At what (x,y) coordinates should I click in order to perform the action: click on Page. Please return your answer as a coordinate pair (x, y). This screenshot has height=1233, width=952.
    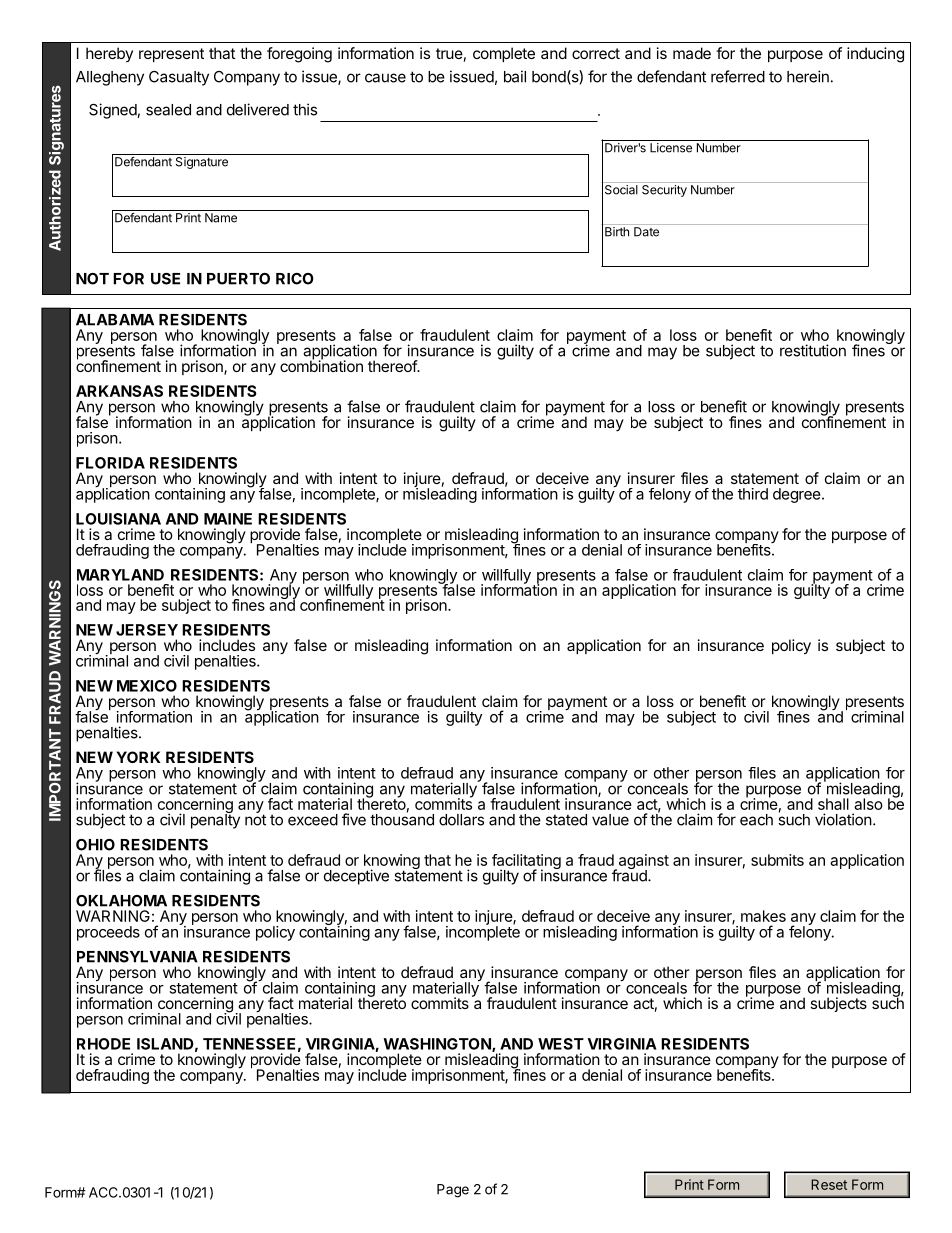
    Looking at the image, I should click on (453, 1191).
